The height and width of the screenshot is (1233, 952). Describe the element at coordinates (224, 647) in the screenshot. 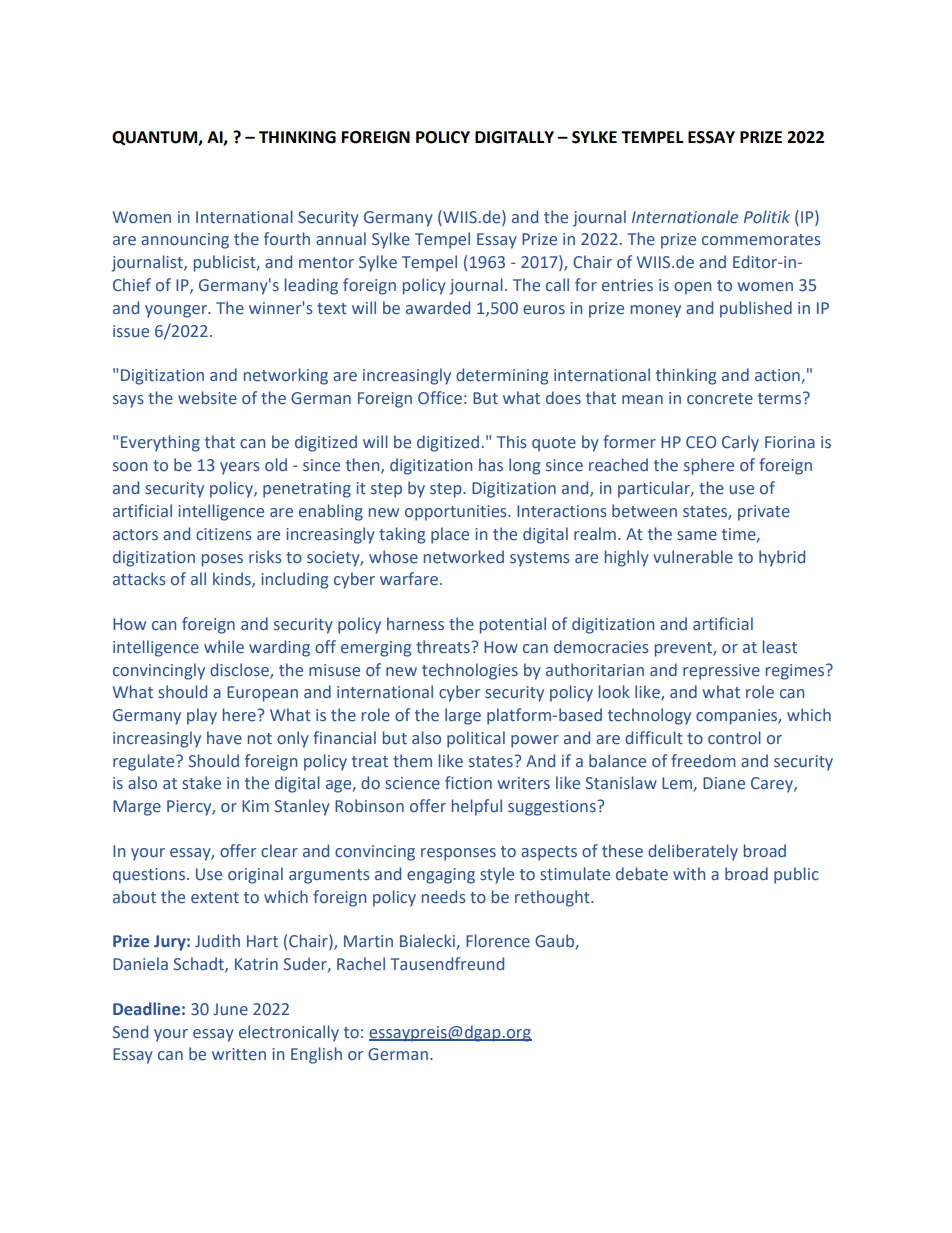

I see `while` at that location.
